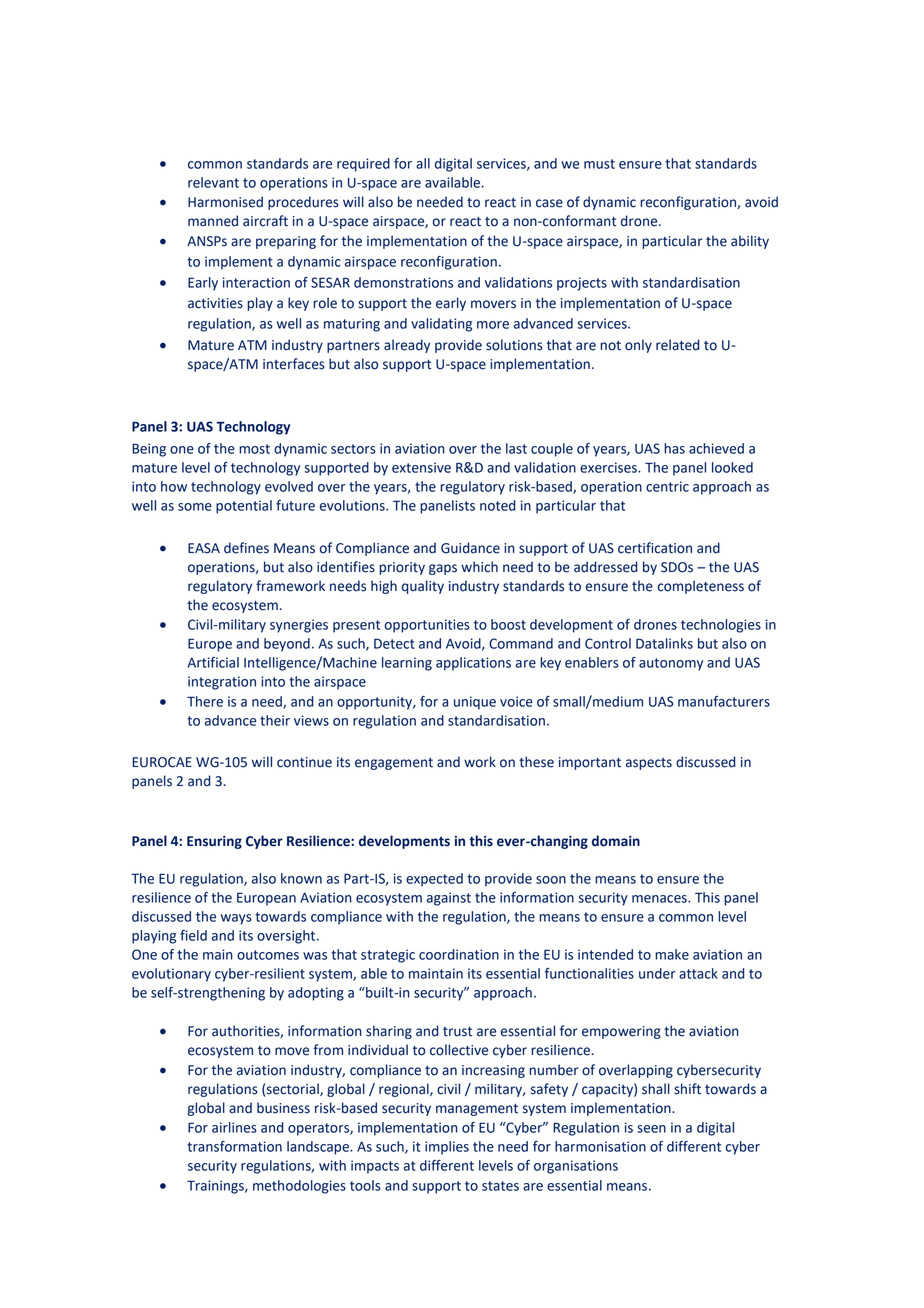 This screenshot has width=924, height=1308. What do you see at coordinates (234, 1146) in the screenshot?
I see `transformation` at bounding box center [234, 1146].
